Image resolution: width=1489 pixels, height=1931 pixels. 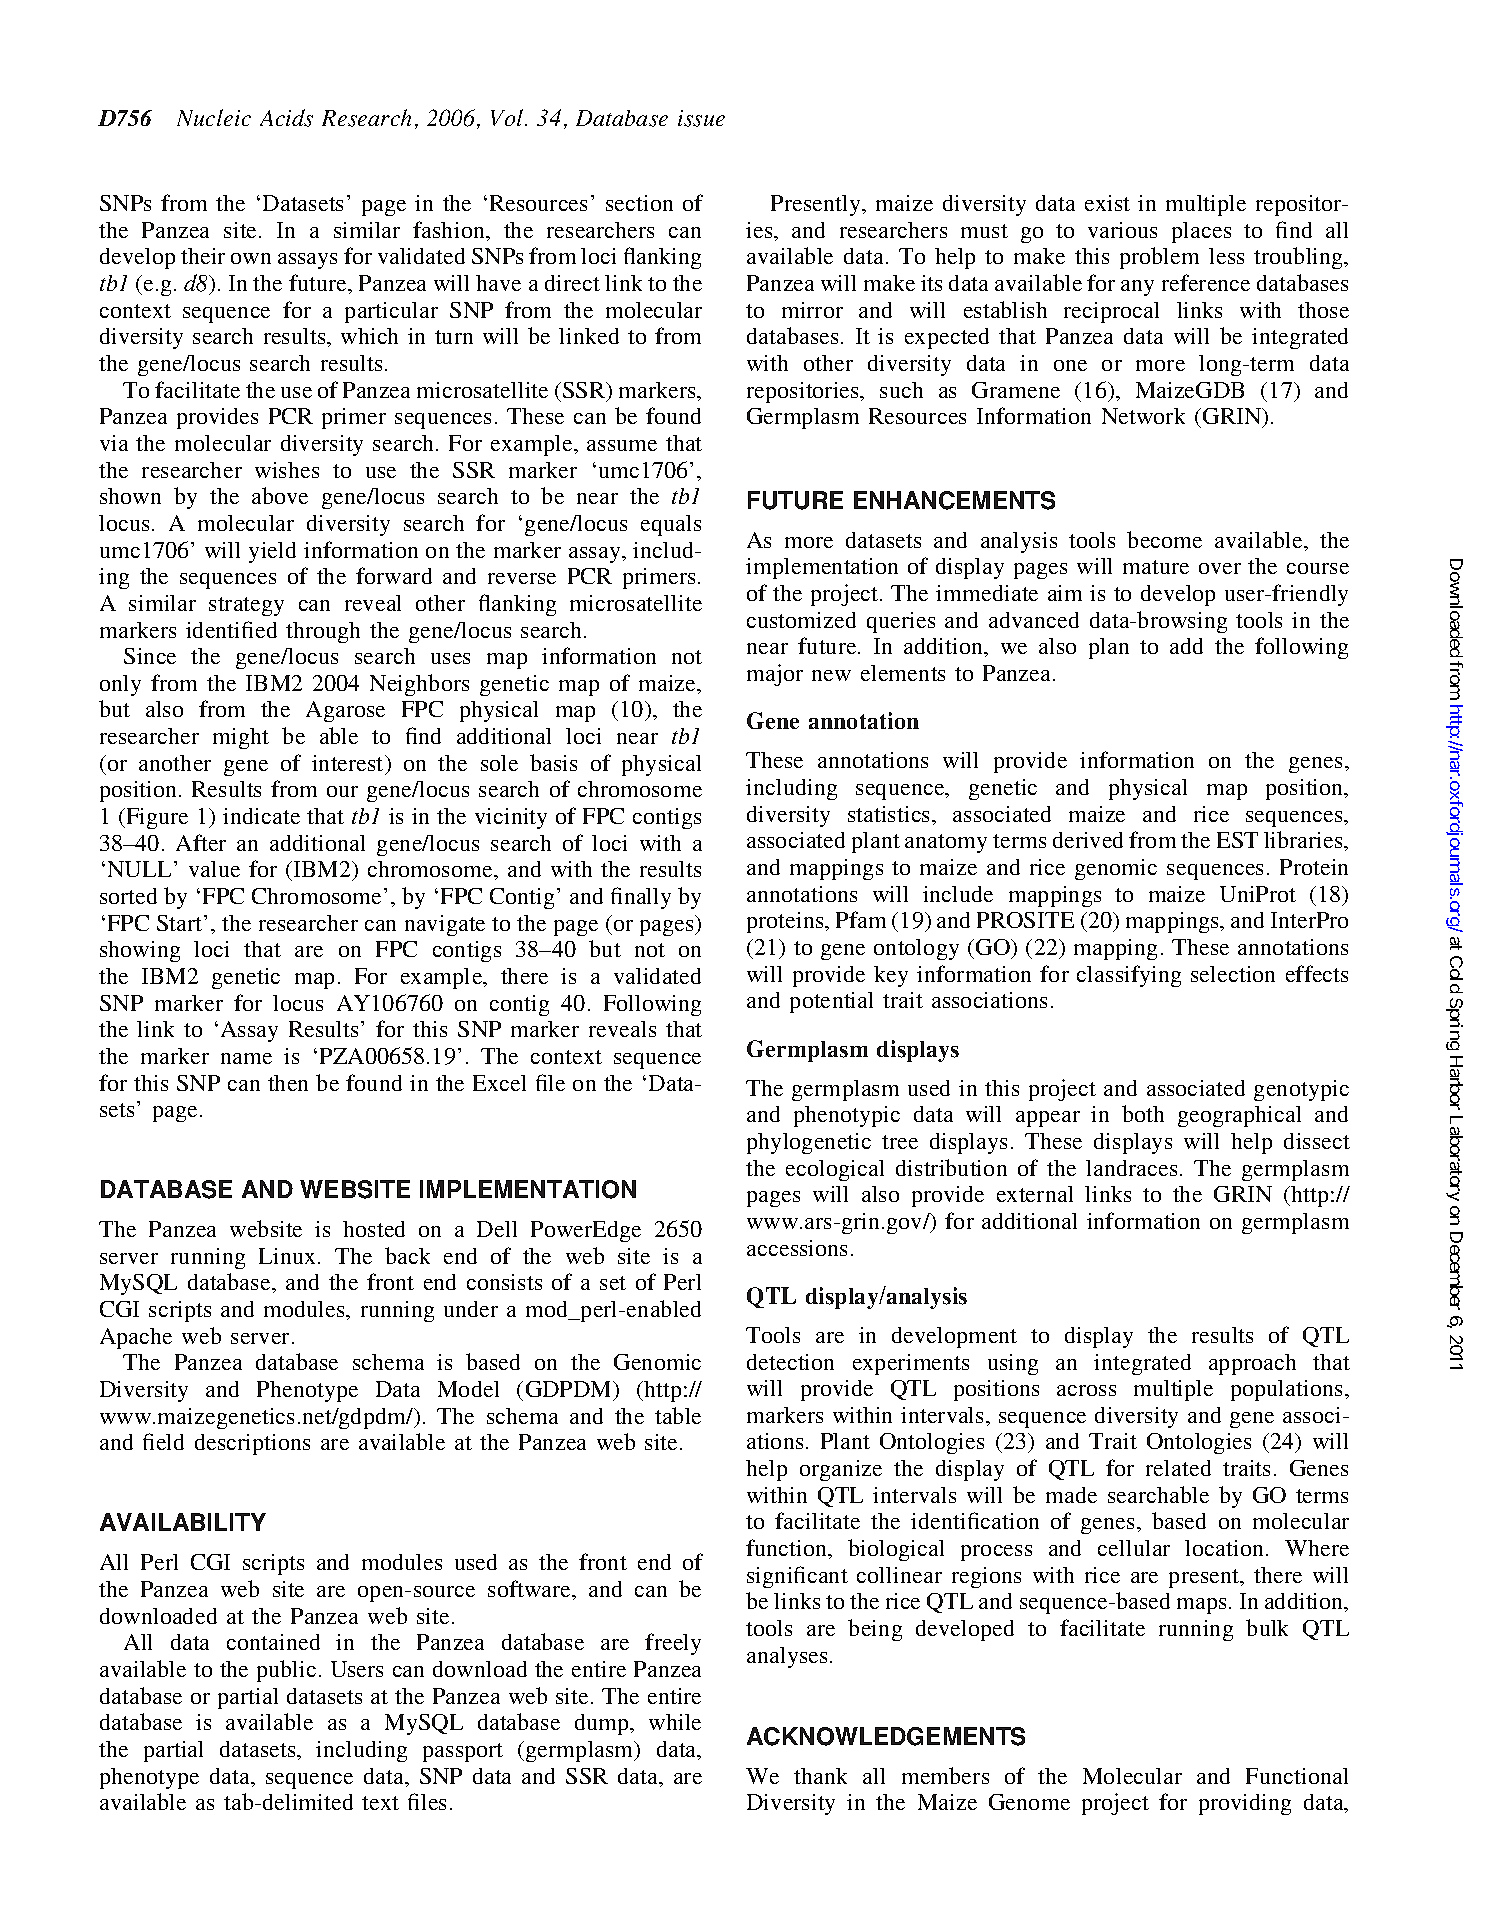 What do you see at coordinates (701, 118) in the screenshot?
I see `issue` at bounding box center [701, 118].
